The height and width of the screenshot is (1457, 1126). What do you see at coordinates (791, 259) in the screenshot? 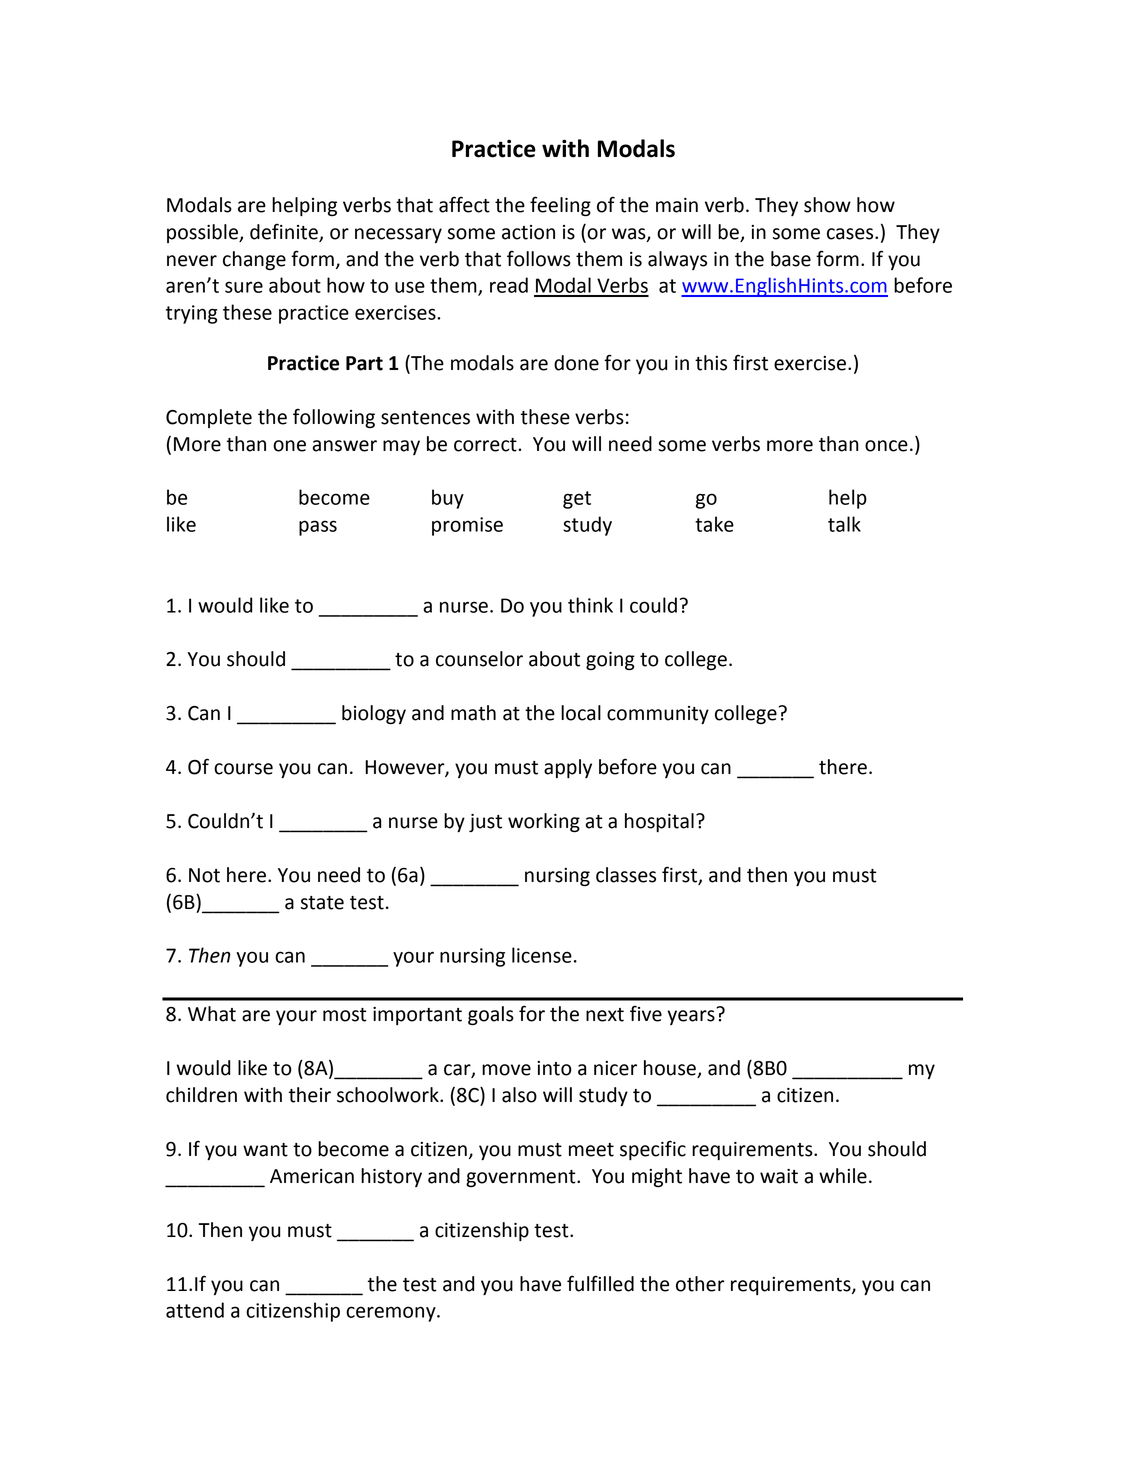
I see `base` at bounding box center [791, 259].
